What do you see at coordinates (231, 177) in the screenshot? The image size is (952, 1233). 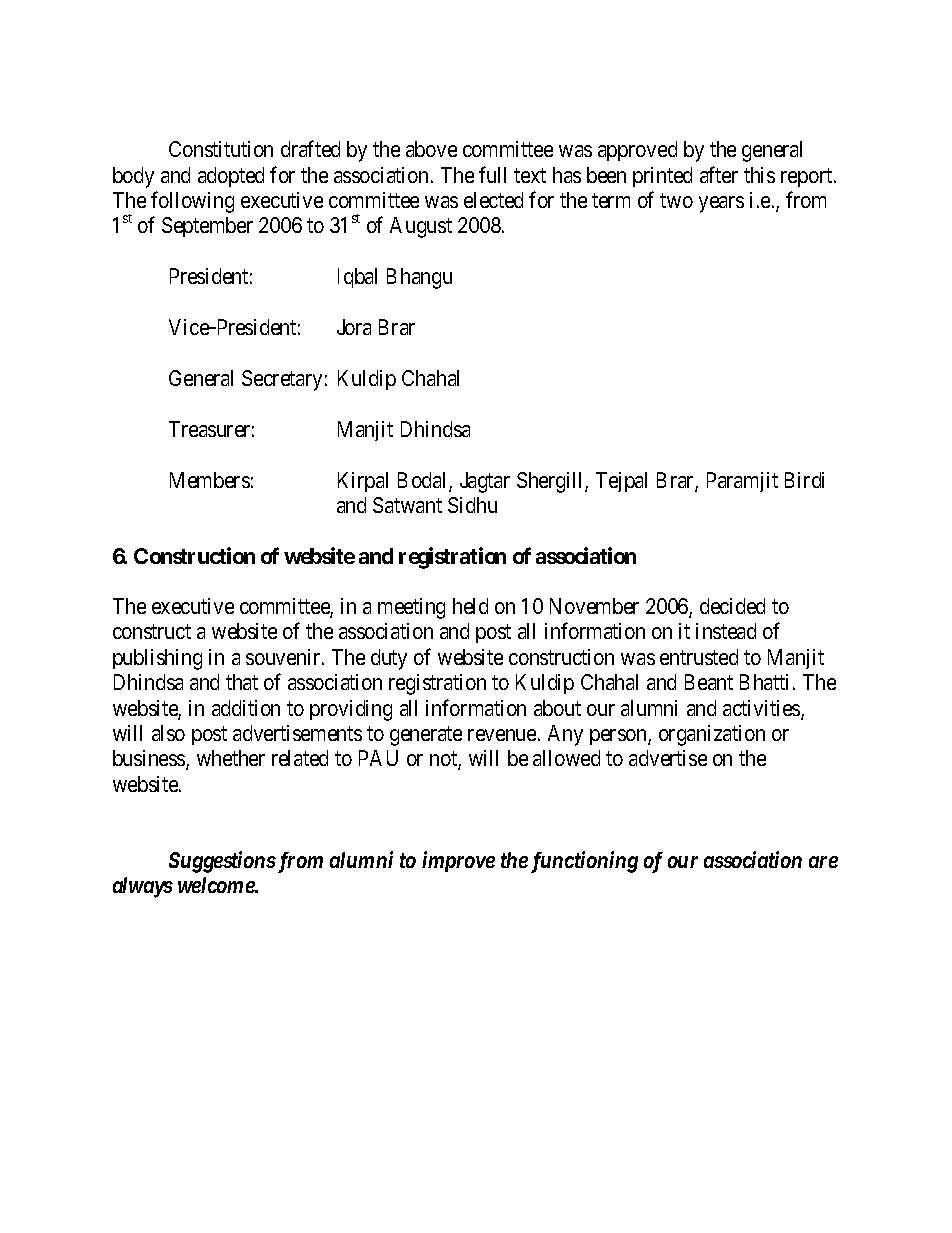 I see `adopted` at bounding box center [231, 177].
